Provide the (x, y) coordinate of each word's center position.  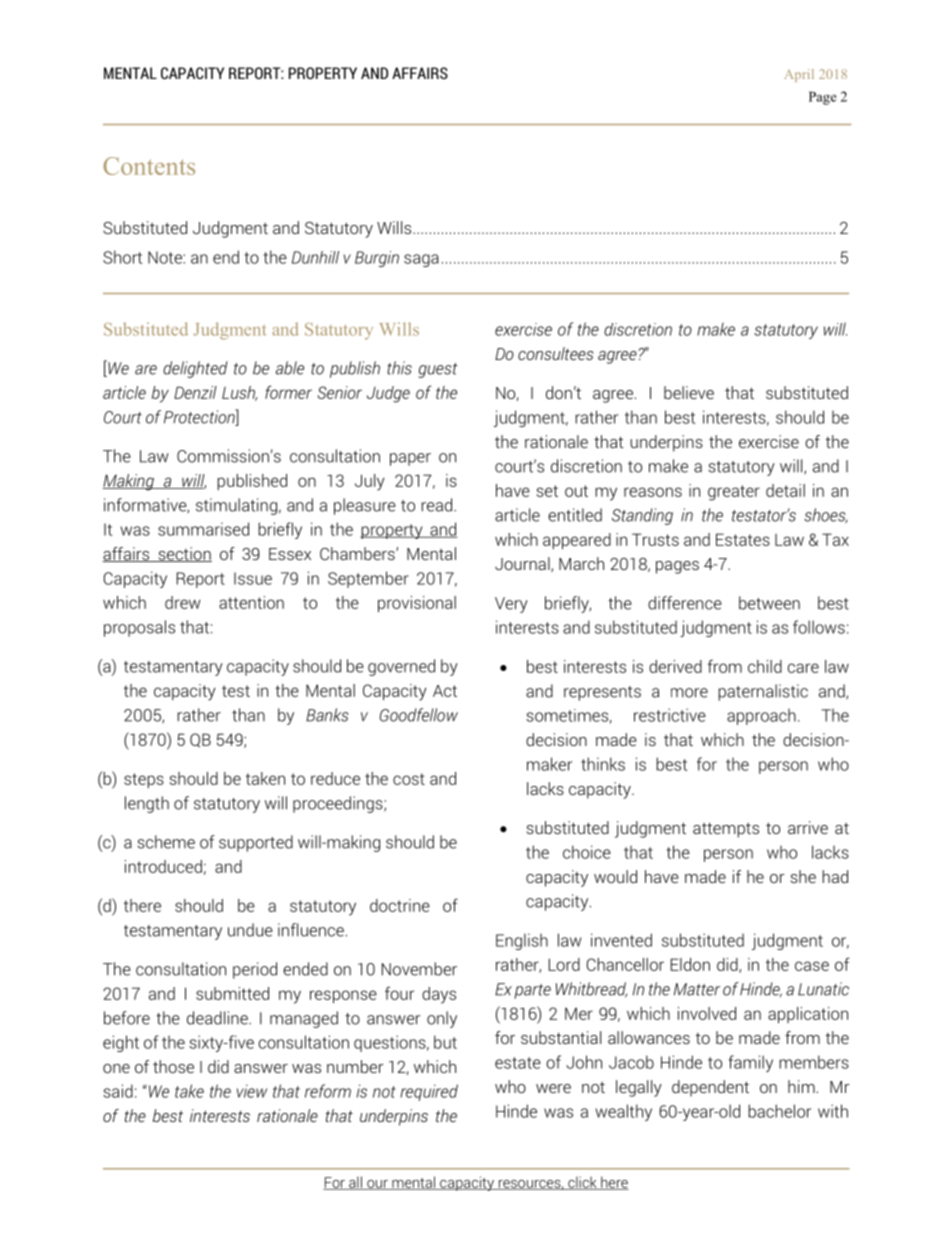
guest (438, 370)
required (429, 1092)
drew (183, 602)
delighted (195, 369)
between (769, 603)
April (799, 75)
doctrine (400, 905)
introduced (163, 866)
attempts (726, 830)
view (252, 1091)
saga (421, 260)
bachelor (779, 1111)
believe (689, 392)
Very (511, 605)
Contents (149, 166)
